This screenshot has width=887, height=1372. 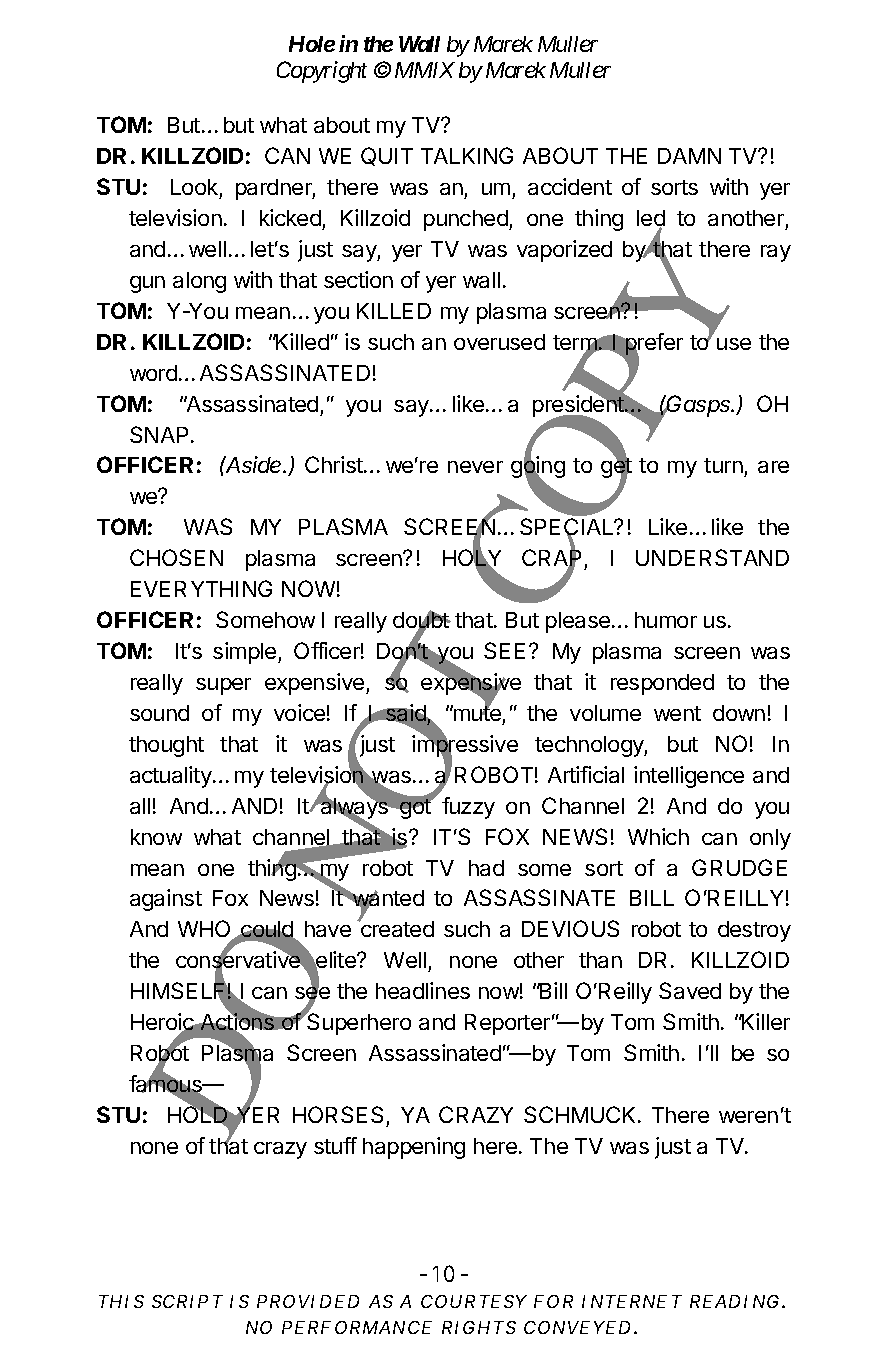 I want to click on punched, so click(x=467, y=220).
